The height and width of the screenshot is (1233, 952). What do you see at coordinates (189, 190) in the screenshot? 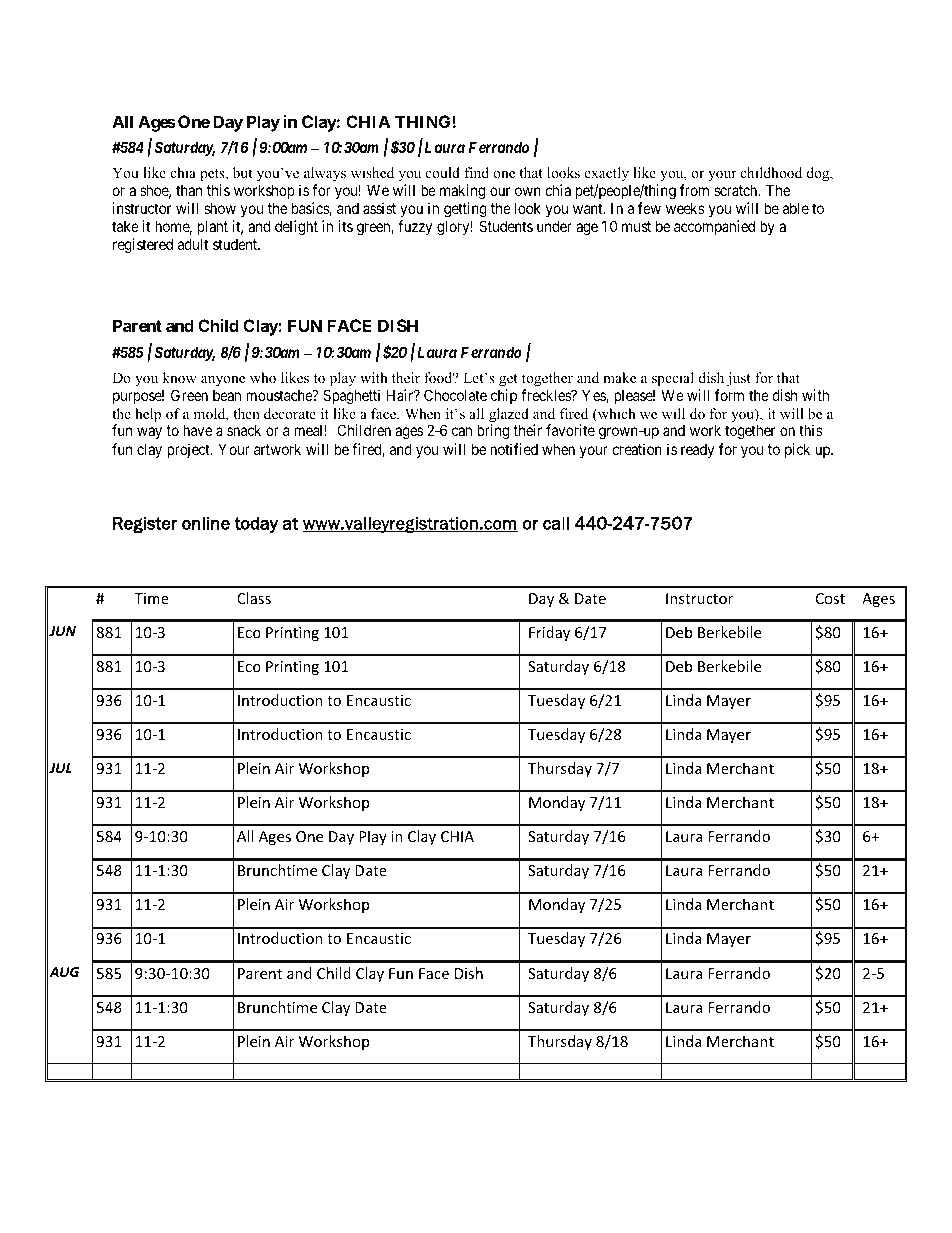
I see `than` at bounding box center [189, 190].
